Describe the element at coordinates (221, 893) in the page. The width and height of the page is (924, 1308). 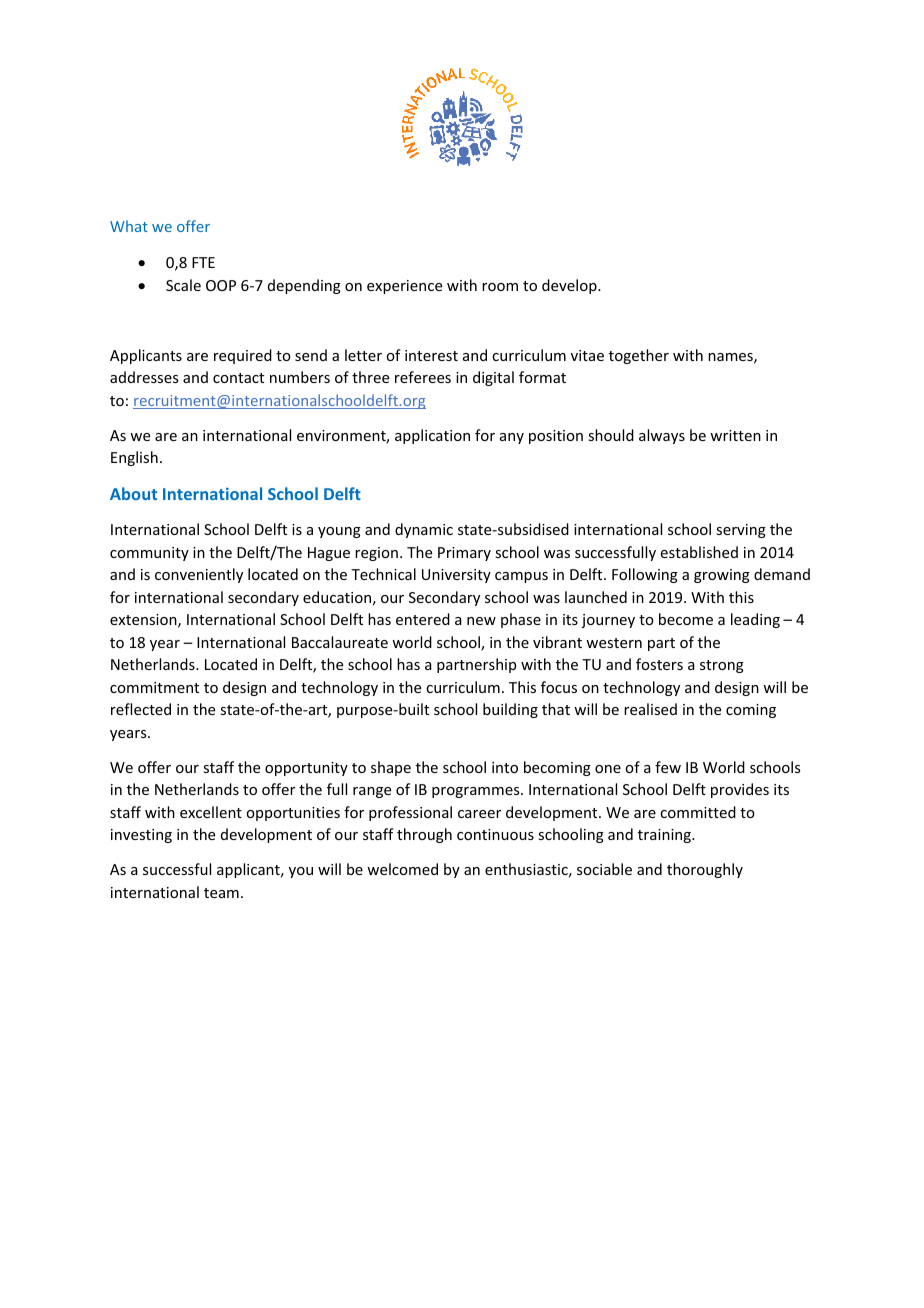
I see `team` at that location.
